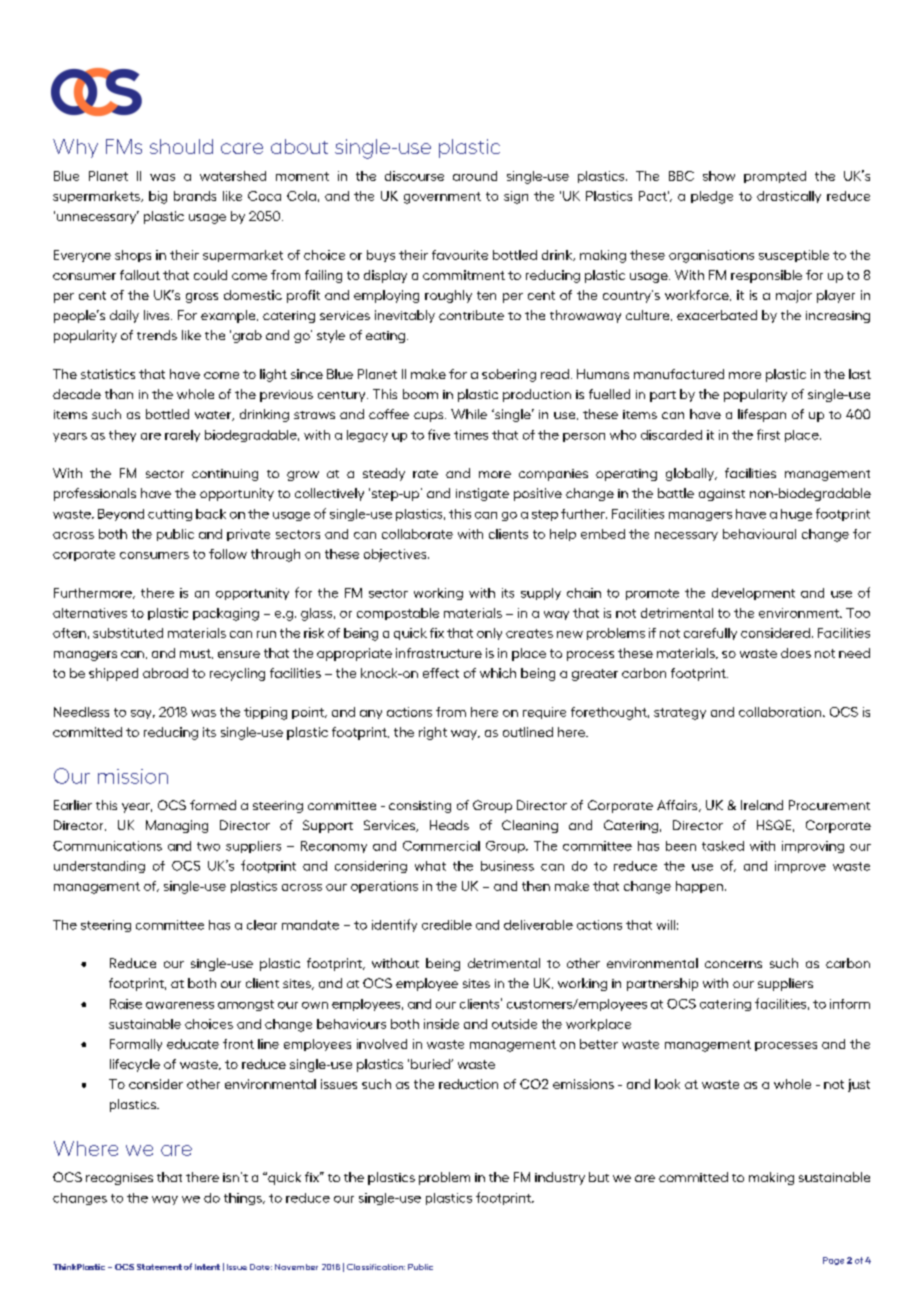 Image resolution: width=924 pixels, height=1308 pixels. What do you see at coordinates (800, 867) in the image?
I see `improve` at bounding box center [800, 867].
